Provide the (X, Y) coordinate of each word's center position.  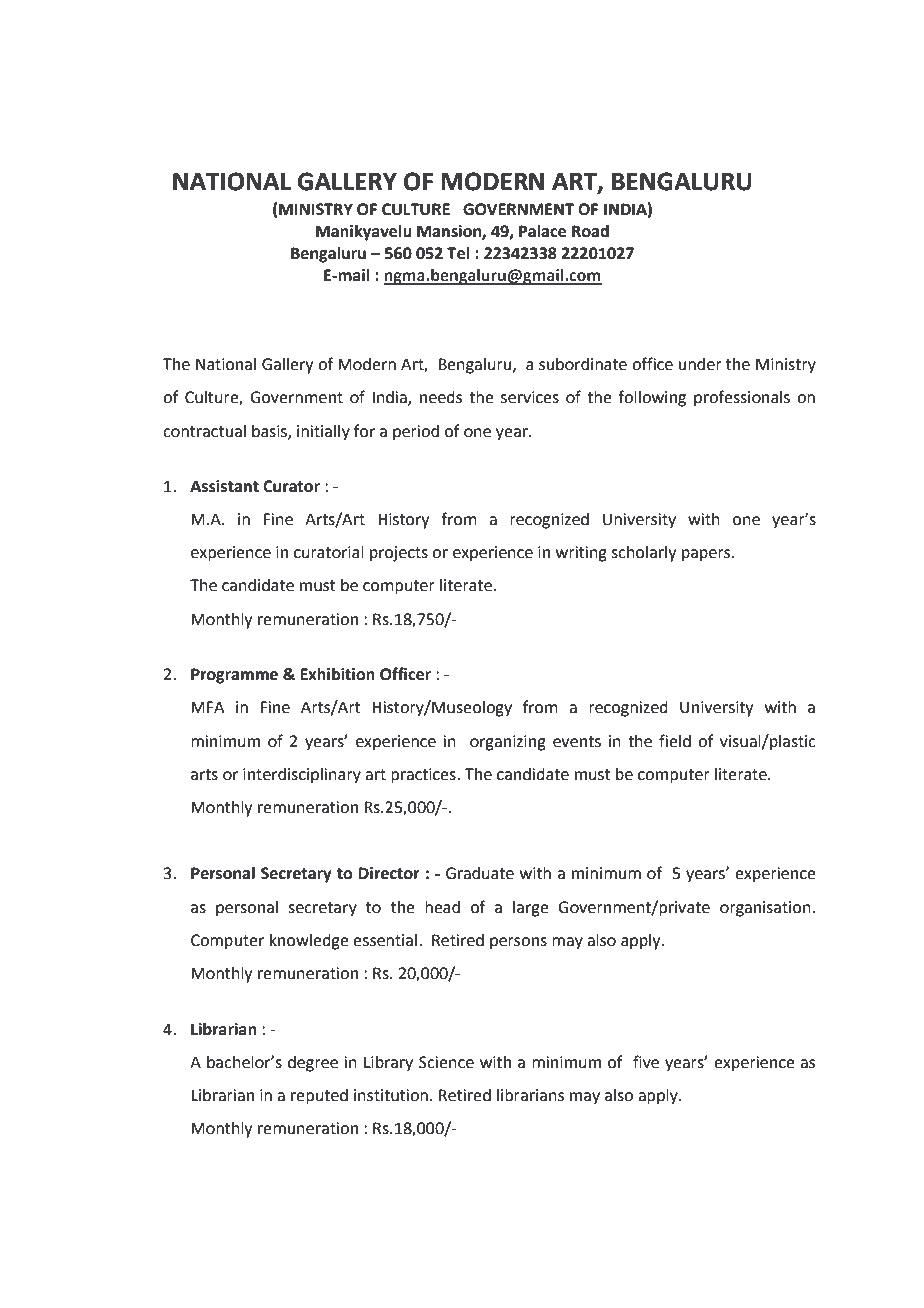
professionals (742, 398)
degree (313, 1064)
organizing (508, 743)
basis (270, 432)
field (675, 741)
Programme (234, 676)
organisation (766, 909)
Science (446, 1062)
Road (590, 231)
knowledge (309, 942)
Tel (458, 253)
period (416, 433)
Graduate (480, 873)
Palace (542, 231)
